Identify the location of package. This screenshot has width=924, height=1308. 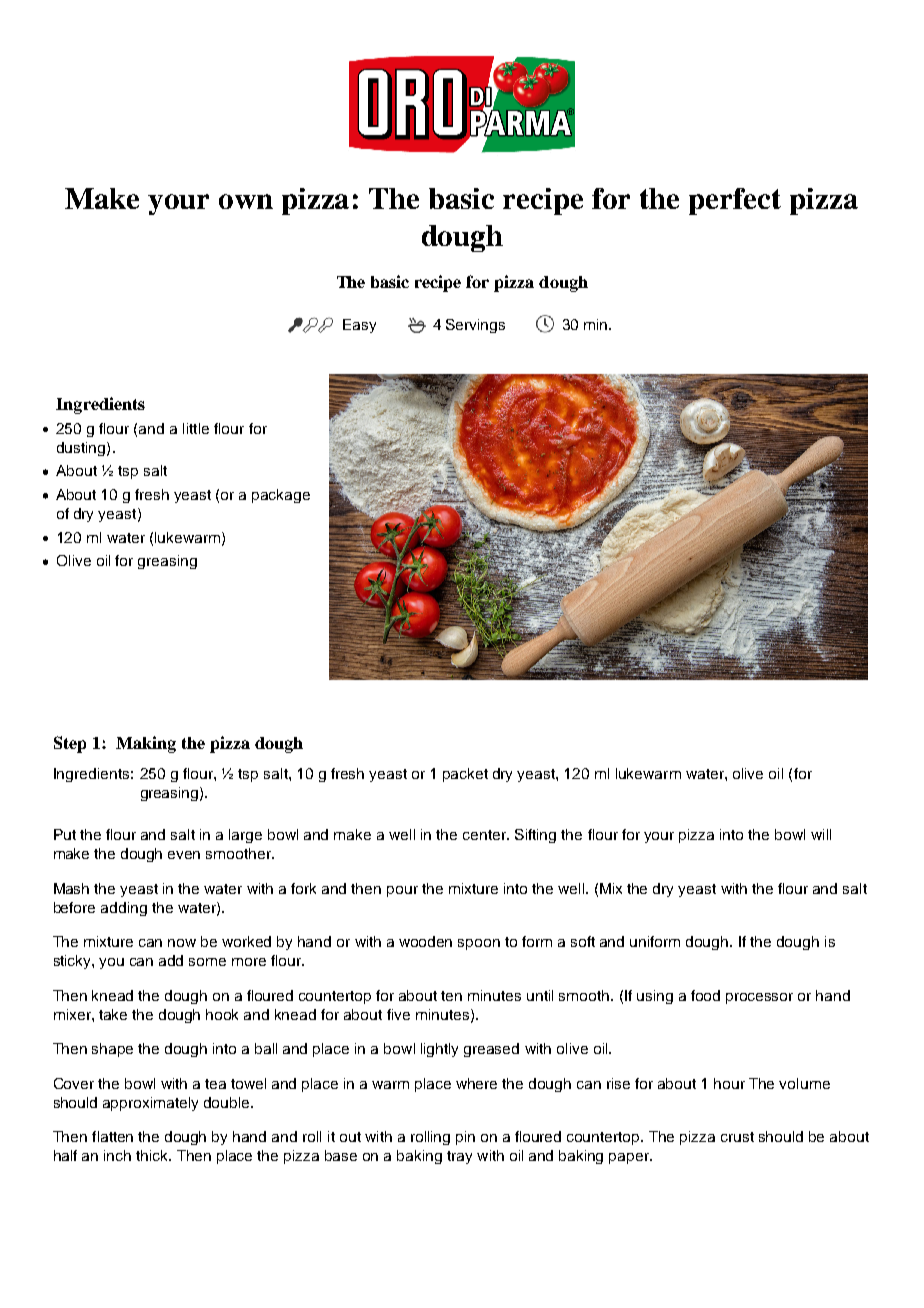
(281, 496).
